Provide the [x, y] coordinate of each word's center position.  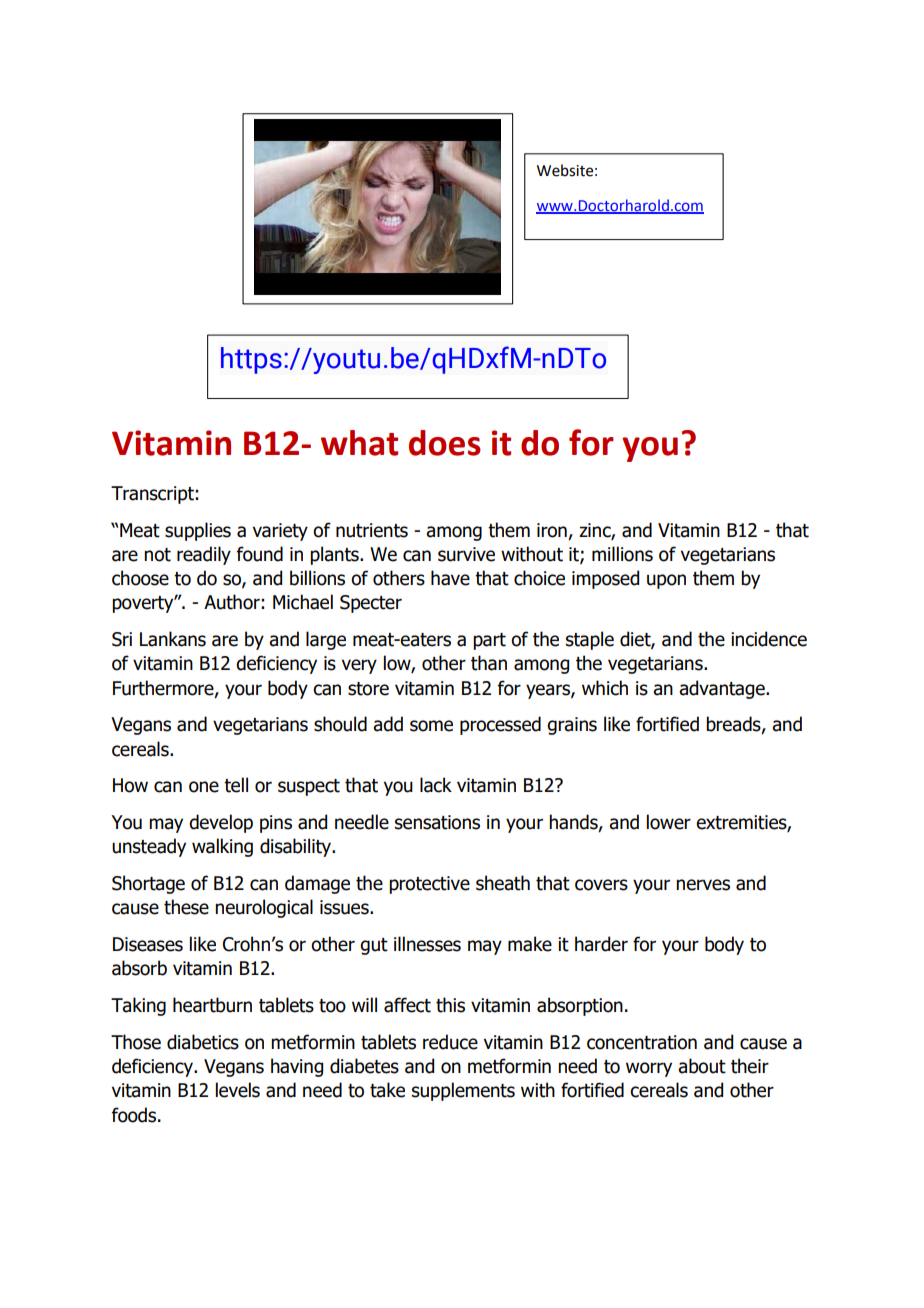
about [702, 1066]
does [445, 443]
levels [238, 1090]
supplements [463, 1091]
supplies [198, 531]
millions [622, 554]
